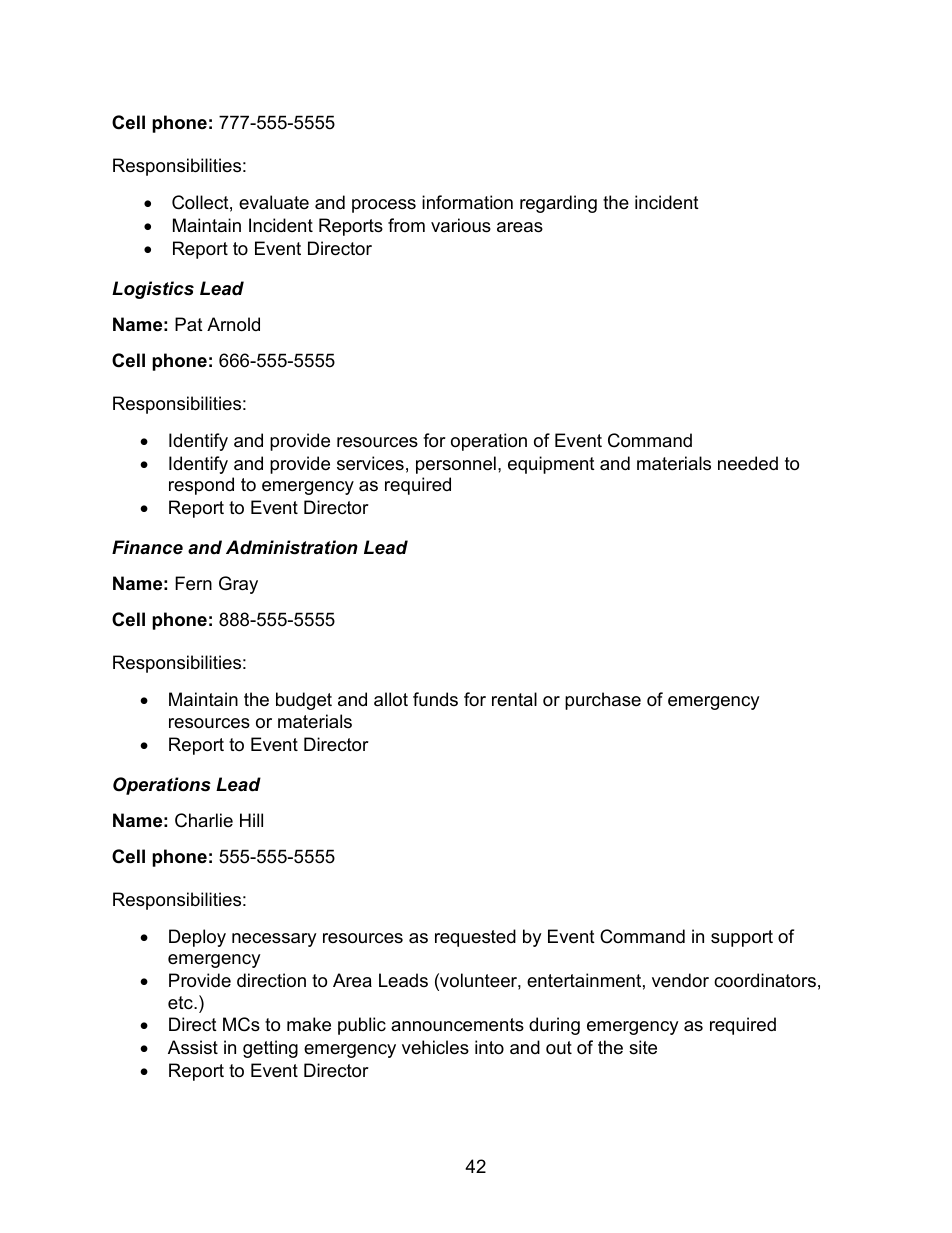  I want to click on funds, so click(435, 699).
